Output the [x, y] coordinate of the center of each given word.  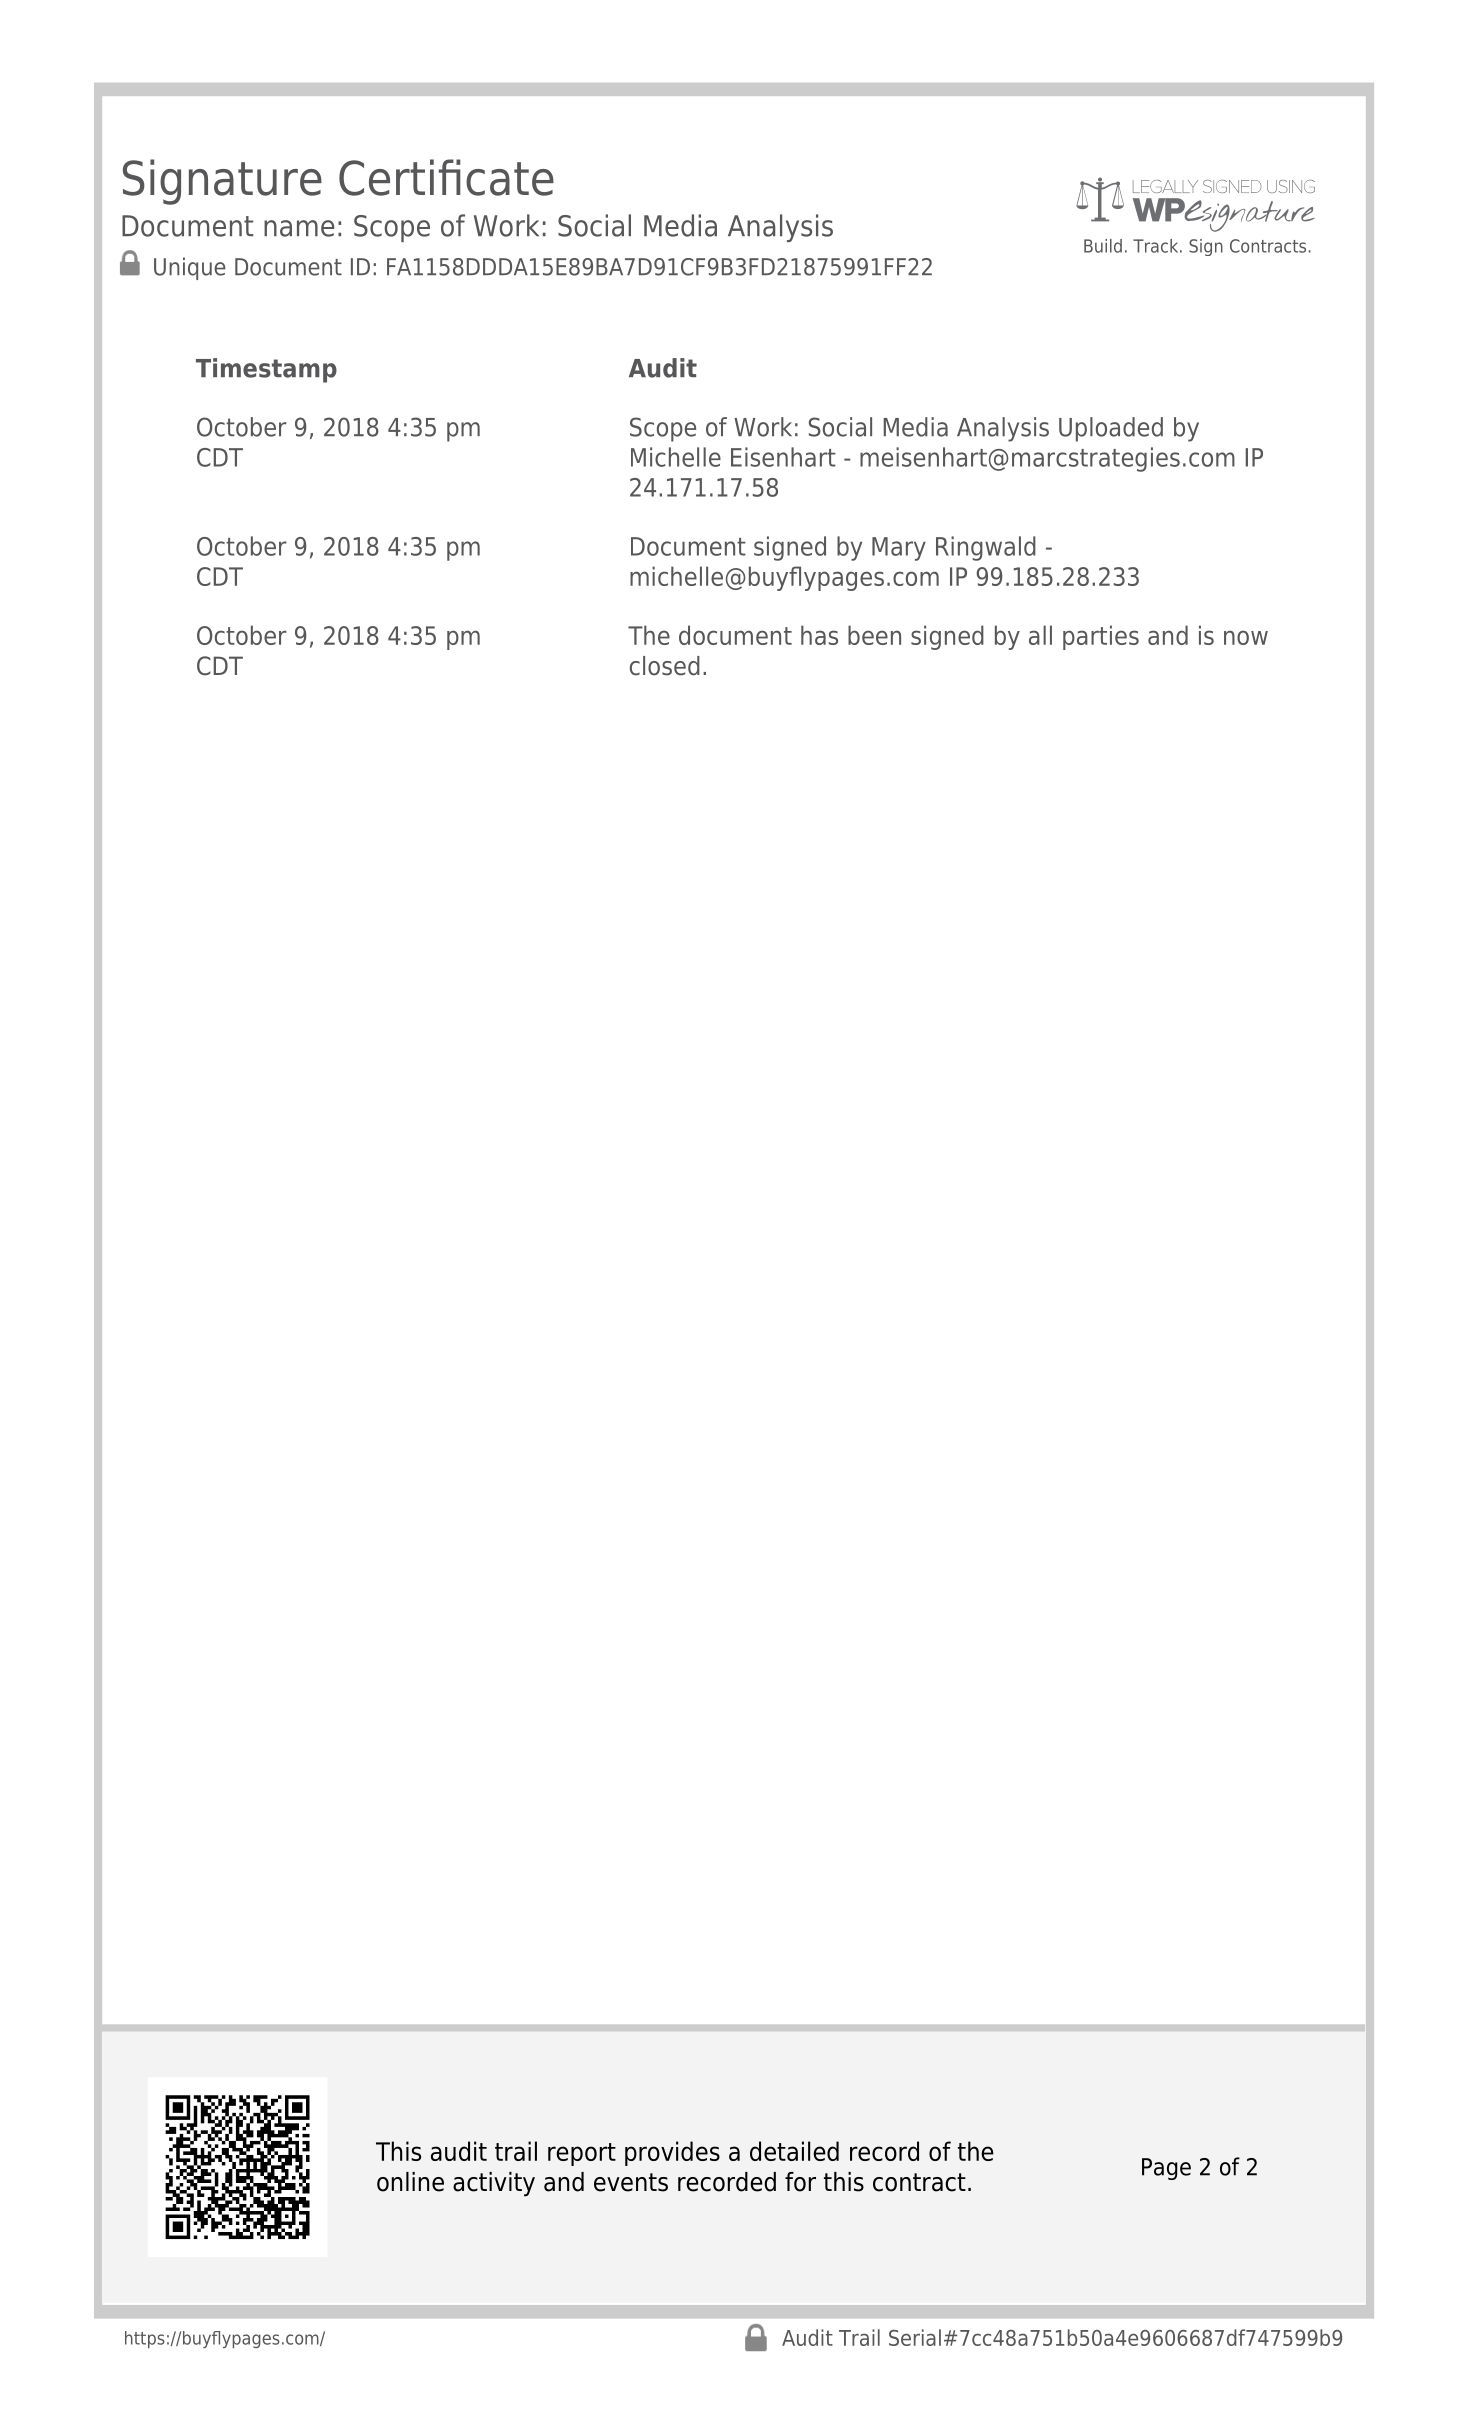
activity [494, 2184]
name [299, 228]
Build [1103, 246]
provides [672, 2153]
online [410, 2182]
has [819, 635]
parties [1101, 637]
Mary [899, 549]
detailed [794, 2151]
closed [665, 666]
